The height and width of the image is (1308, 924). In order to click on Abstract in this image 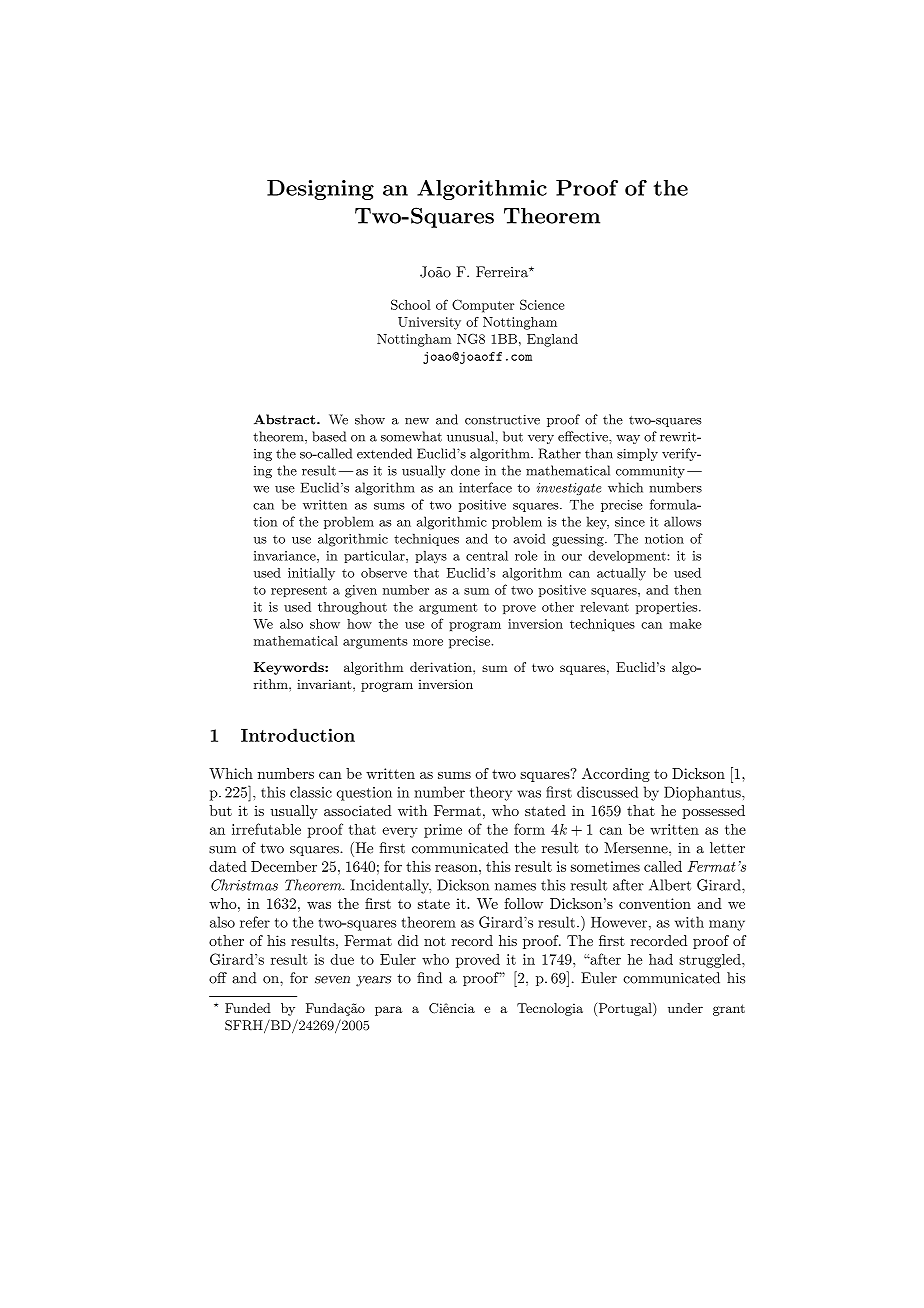, I will do `click(286, 419)`.
